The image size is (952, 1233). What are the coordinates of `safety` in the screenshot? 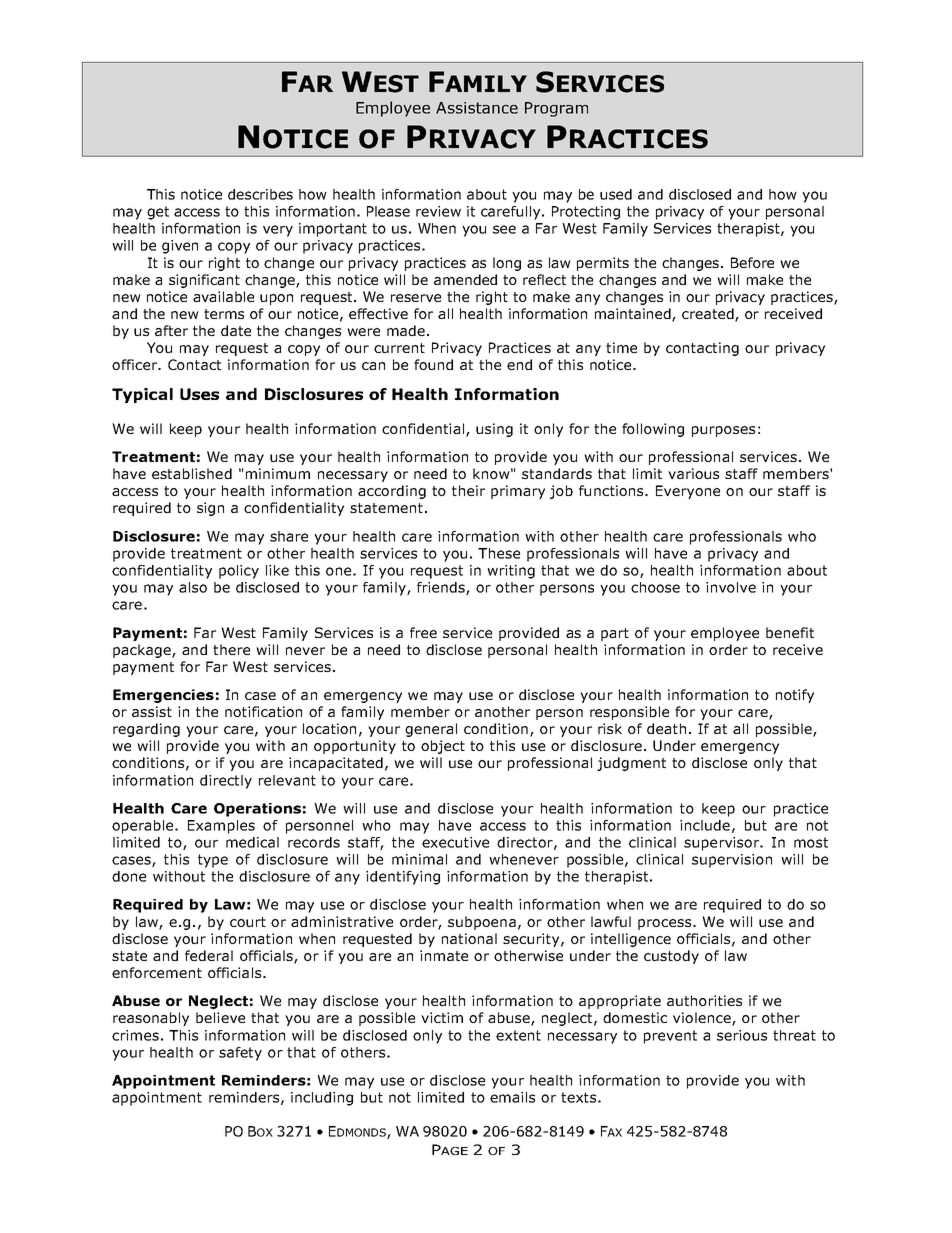 It's located at (240, 1054).
